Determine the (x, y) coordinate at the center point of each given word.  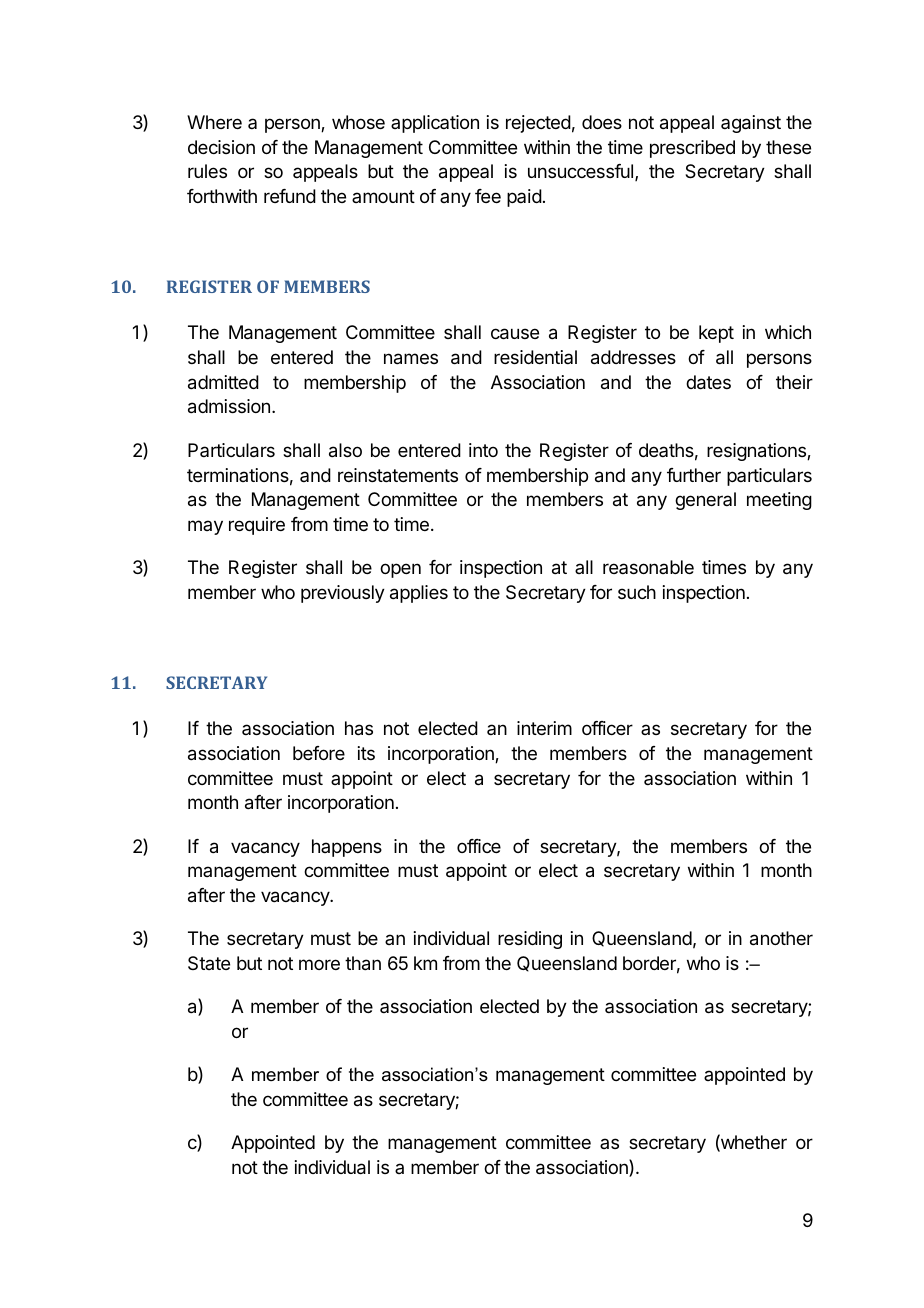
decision (221, 147)
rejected (538, 124)
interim (544, 728)
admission (229, 406)
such (637, 592)
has (359, 728)
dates (708, 382)
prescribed (692, 149)
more (319, 964)
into (483, 450)
